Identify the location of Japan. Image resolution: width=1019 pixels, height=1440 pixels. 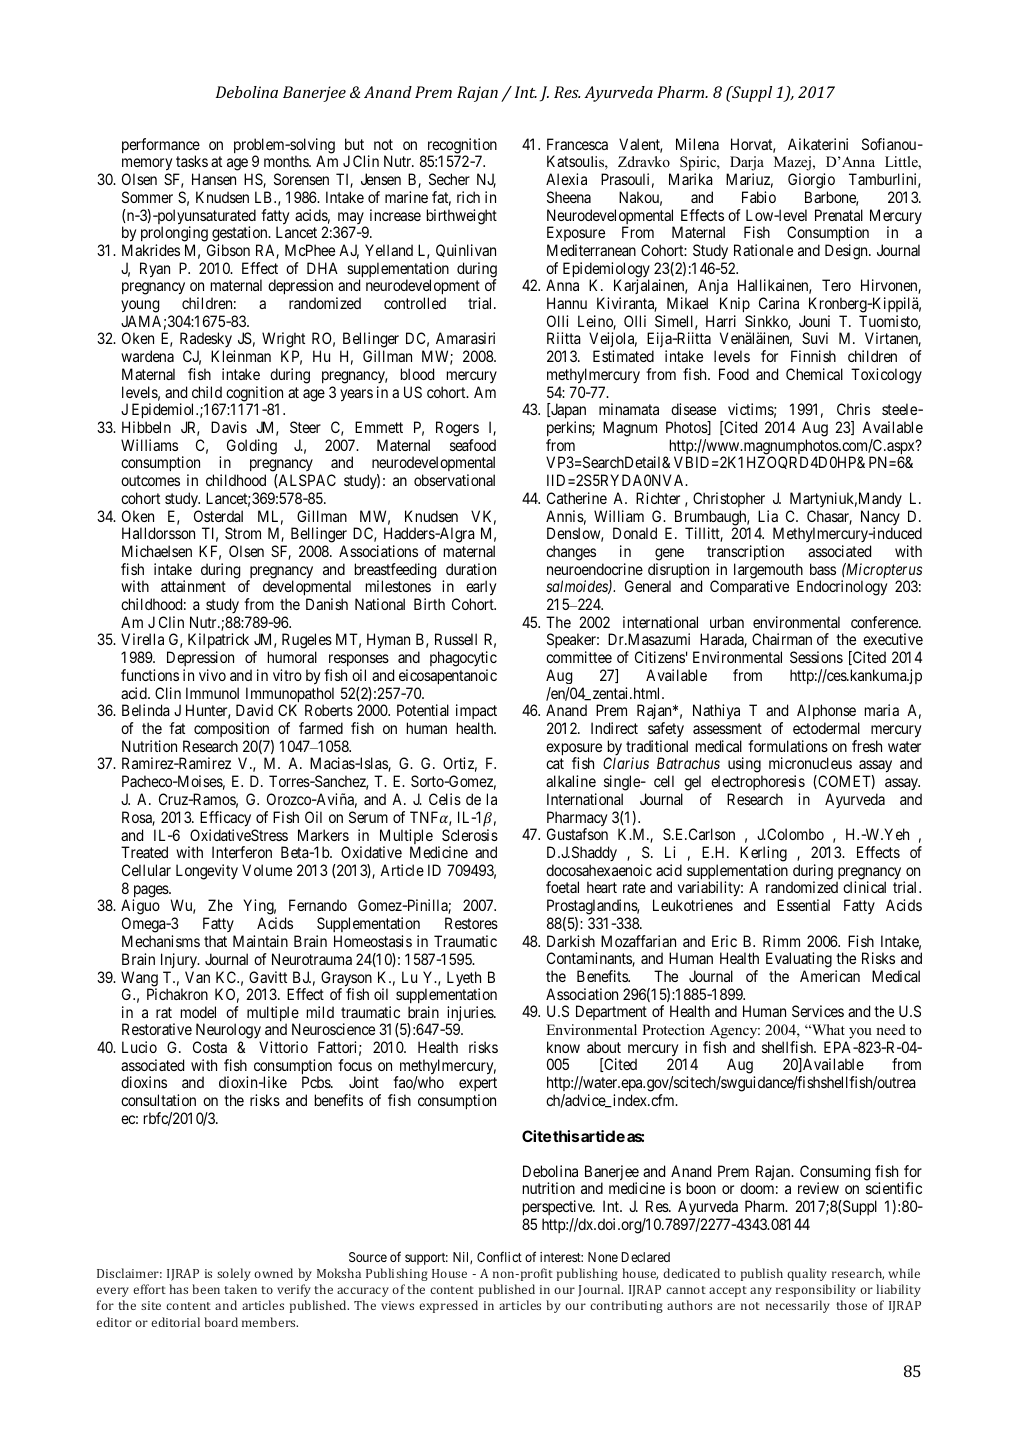
(567, 412).
